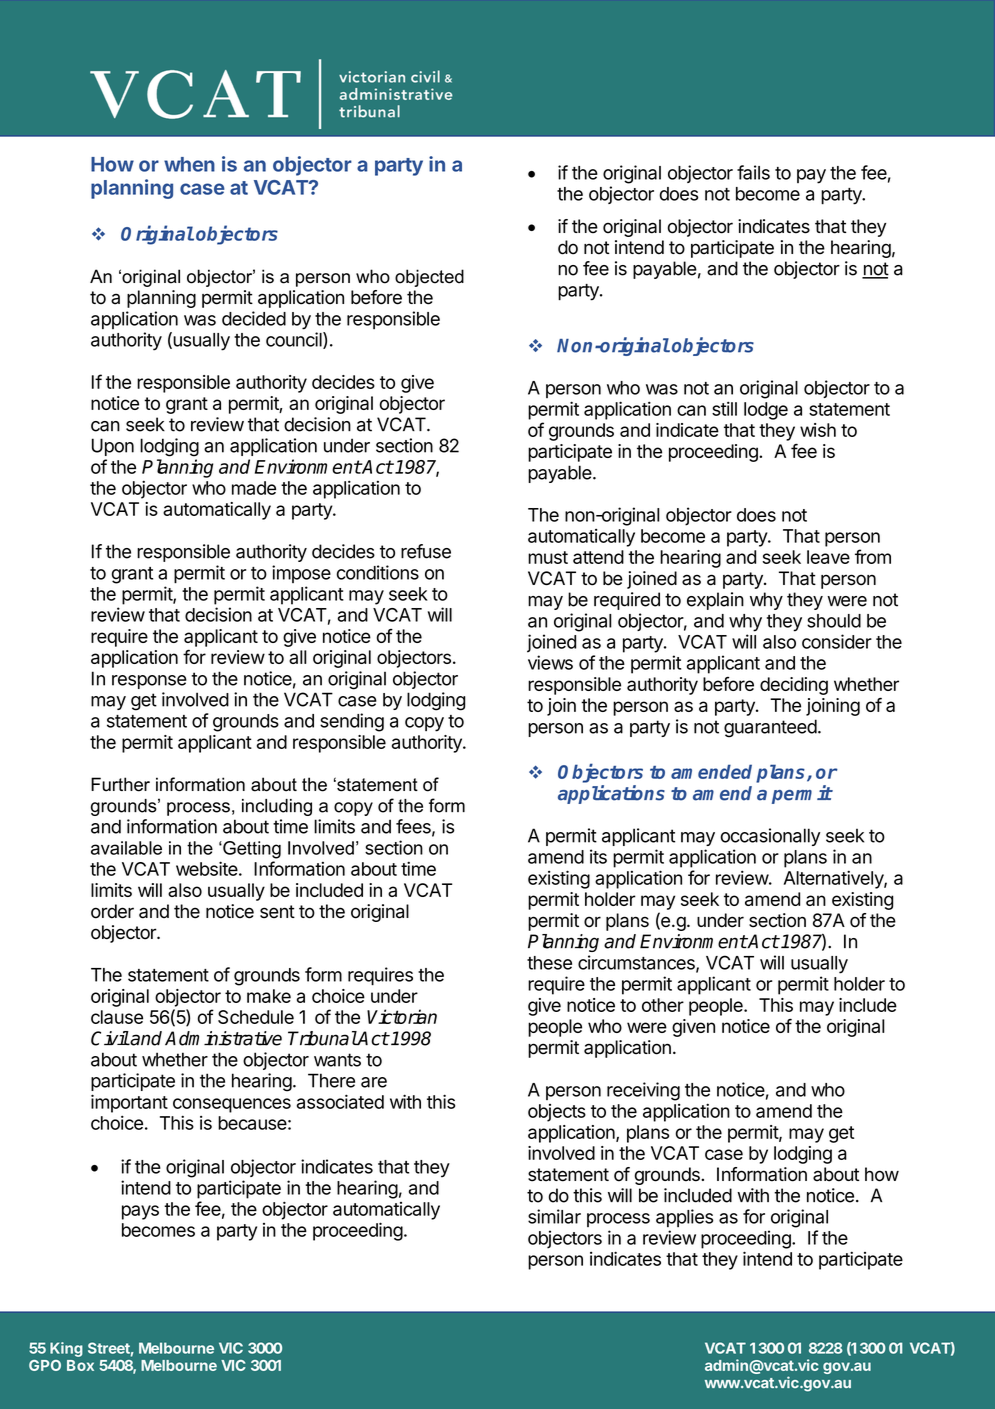  Describe the element at coordinates (429, 278) in the screenshot. I see `objected` at that location.
